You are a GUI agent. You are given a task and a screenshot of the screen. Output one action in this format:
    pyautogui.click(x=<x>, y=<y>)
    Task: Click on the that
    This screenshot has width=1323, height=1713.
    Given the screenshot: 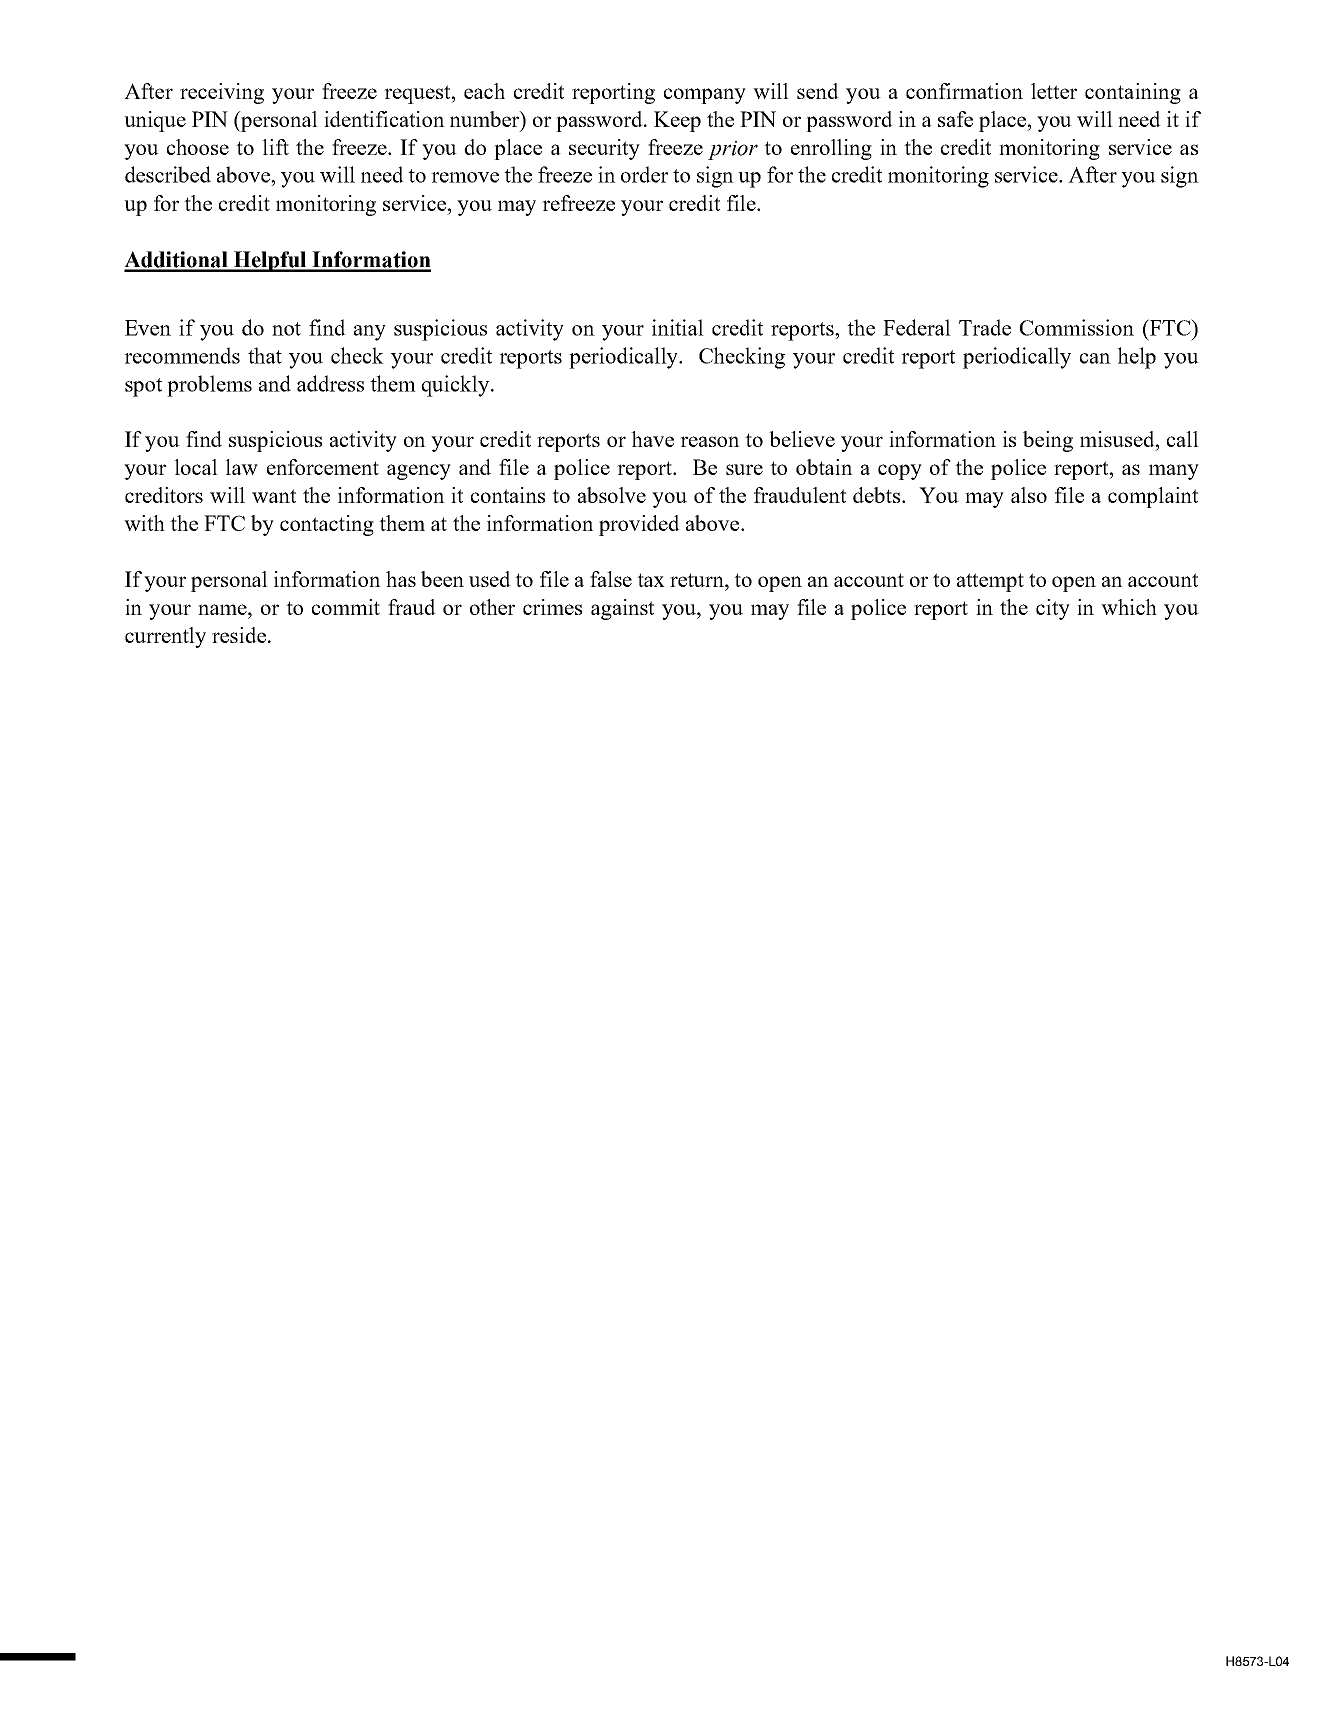 What is the action you would take?
    pyautogui.click(x=265, y=355)
